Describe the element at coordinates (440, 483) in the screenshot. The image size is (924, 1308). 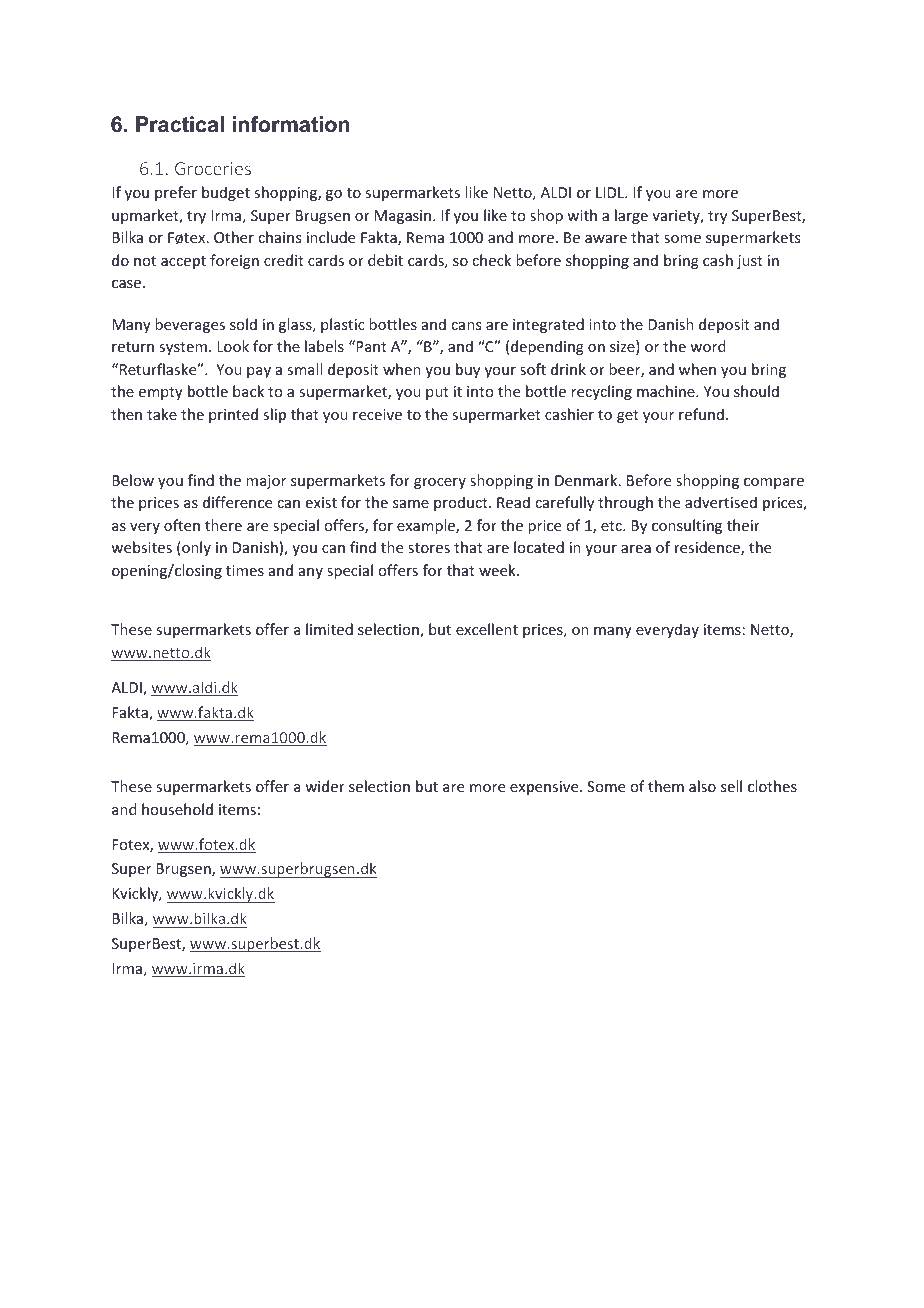
I see `grocery` at that location.
